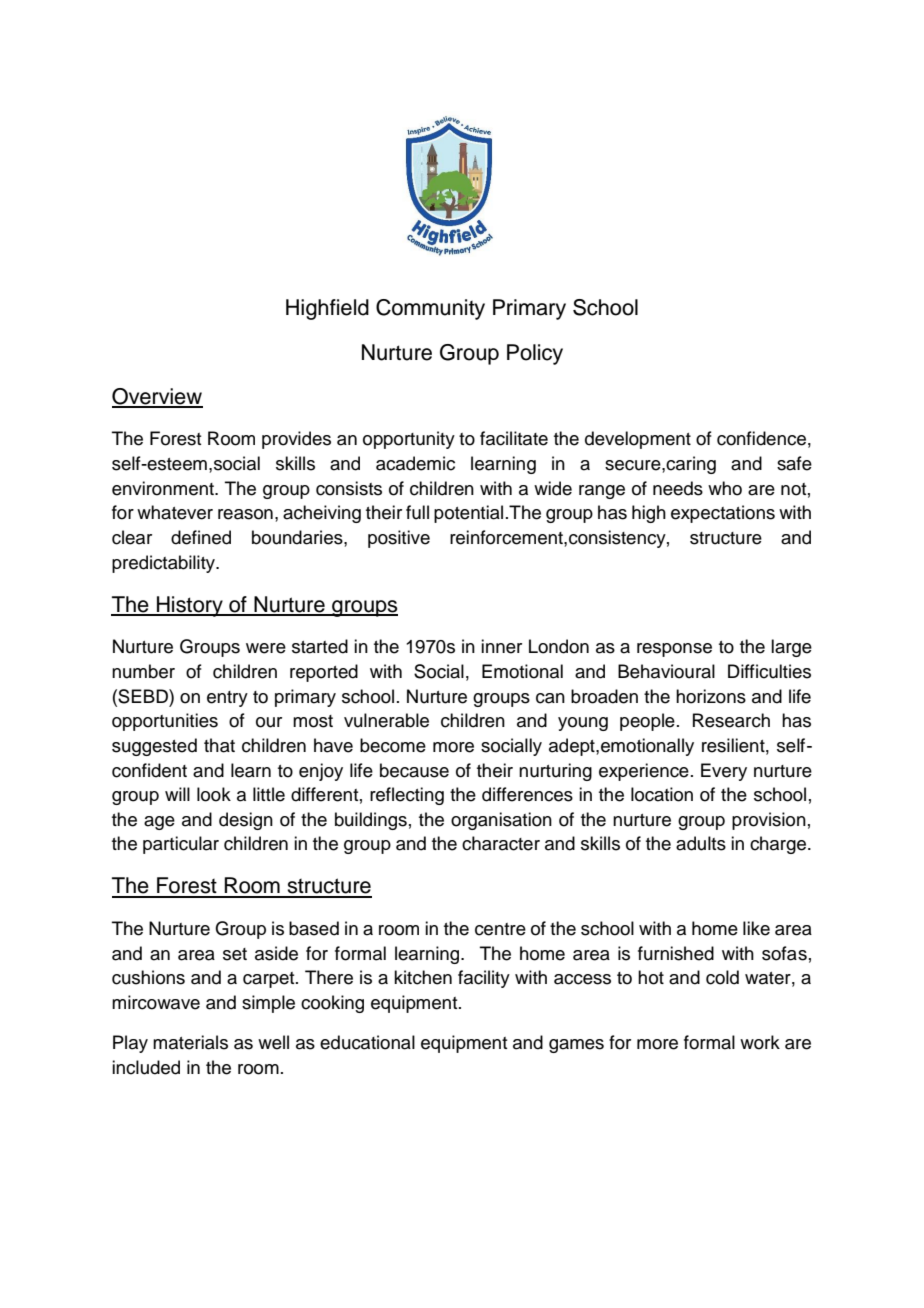  I want to click on Policy, so click(535, 354).
